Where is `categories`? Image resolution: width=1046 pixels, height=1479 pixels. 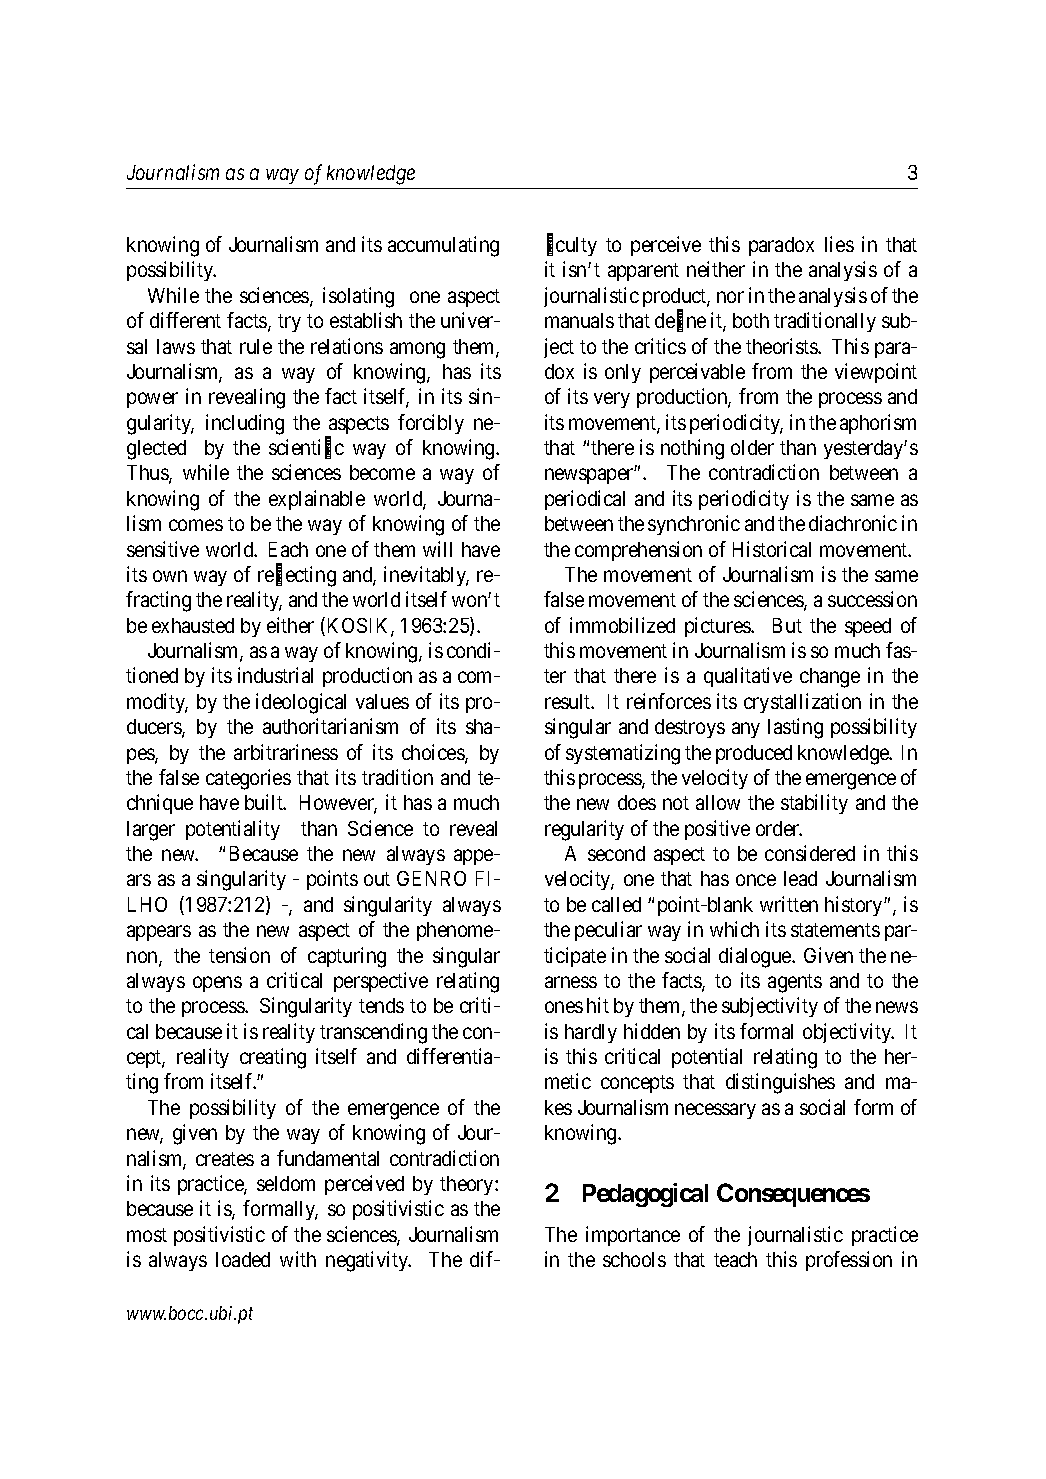
categories is located at coordinates (248, 779).
